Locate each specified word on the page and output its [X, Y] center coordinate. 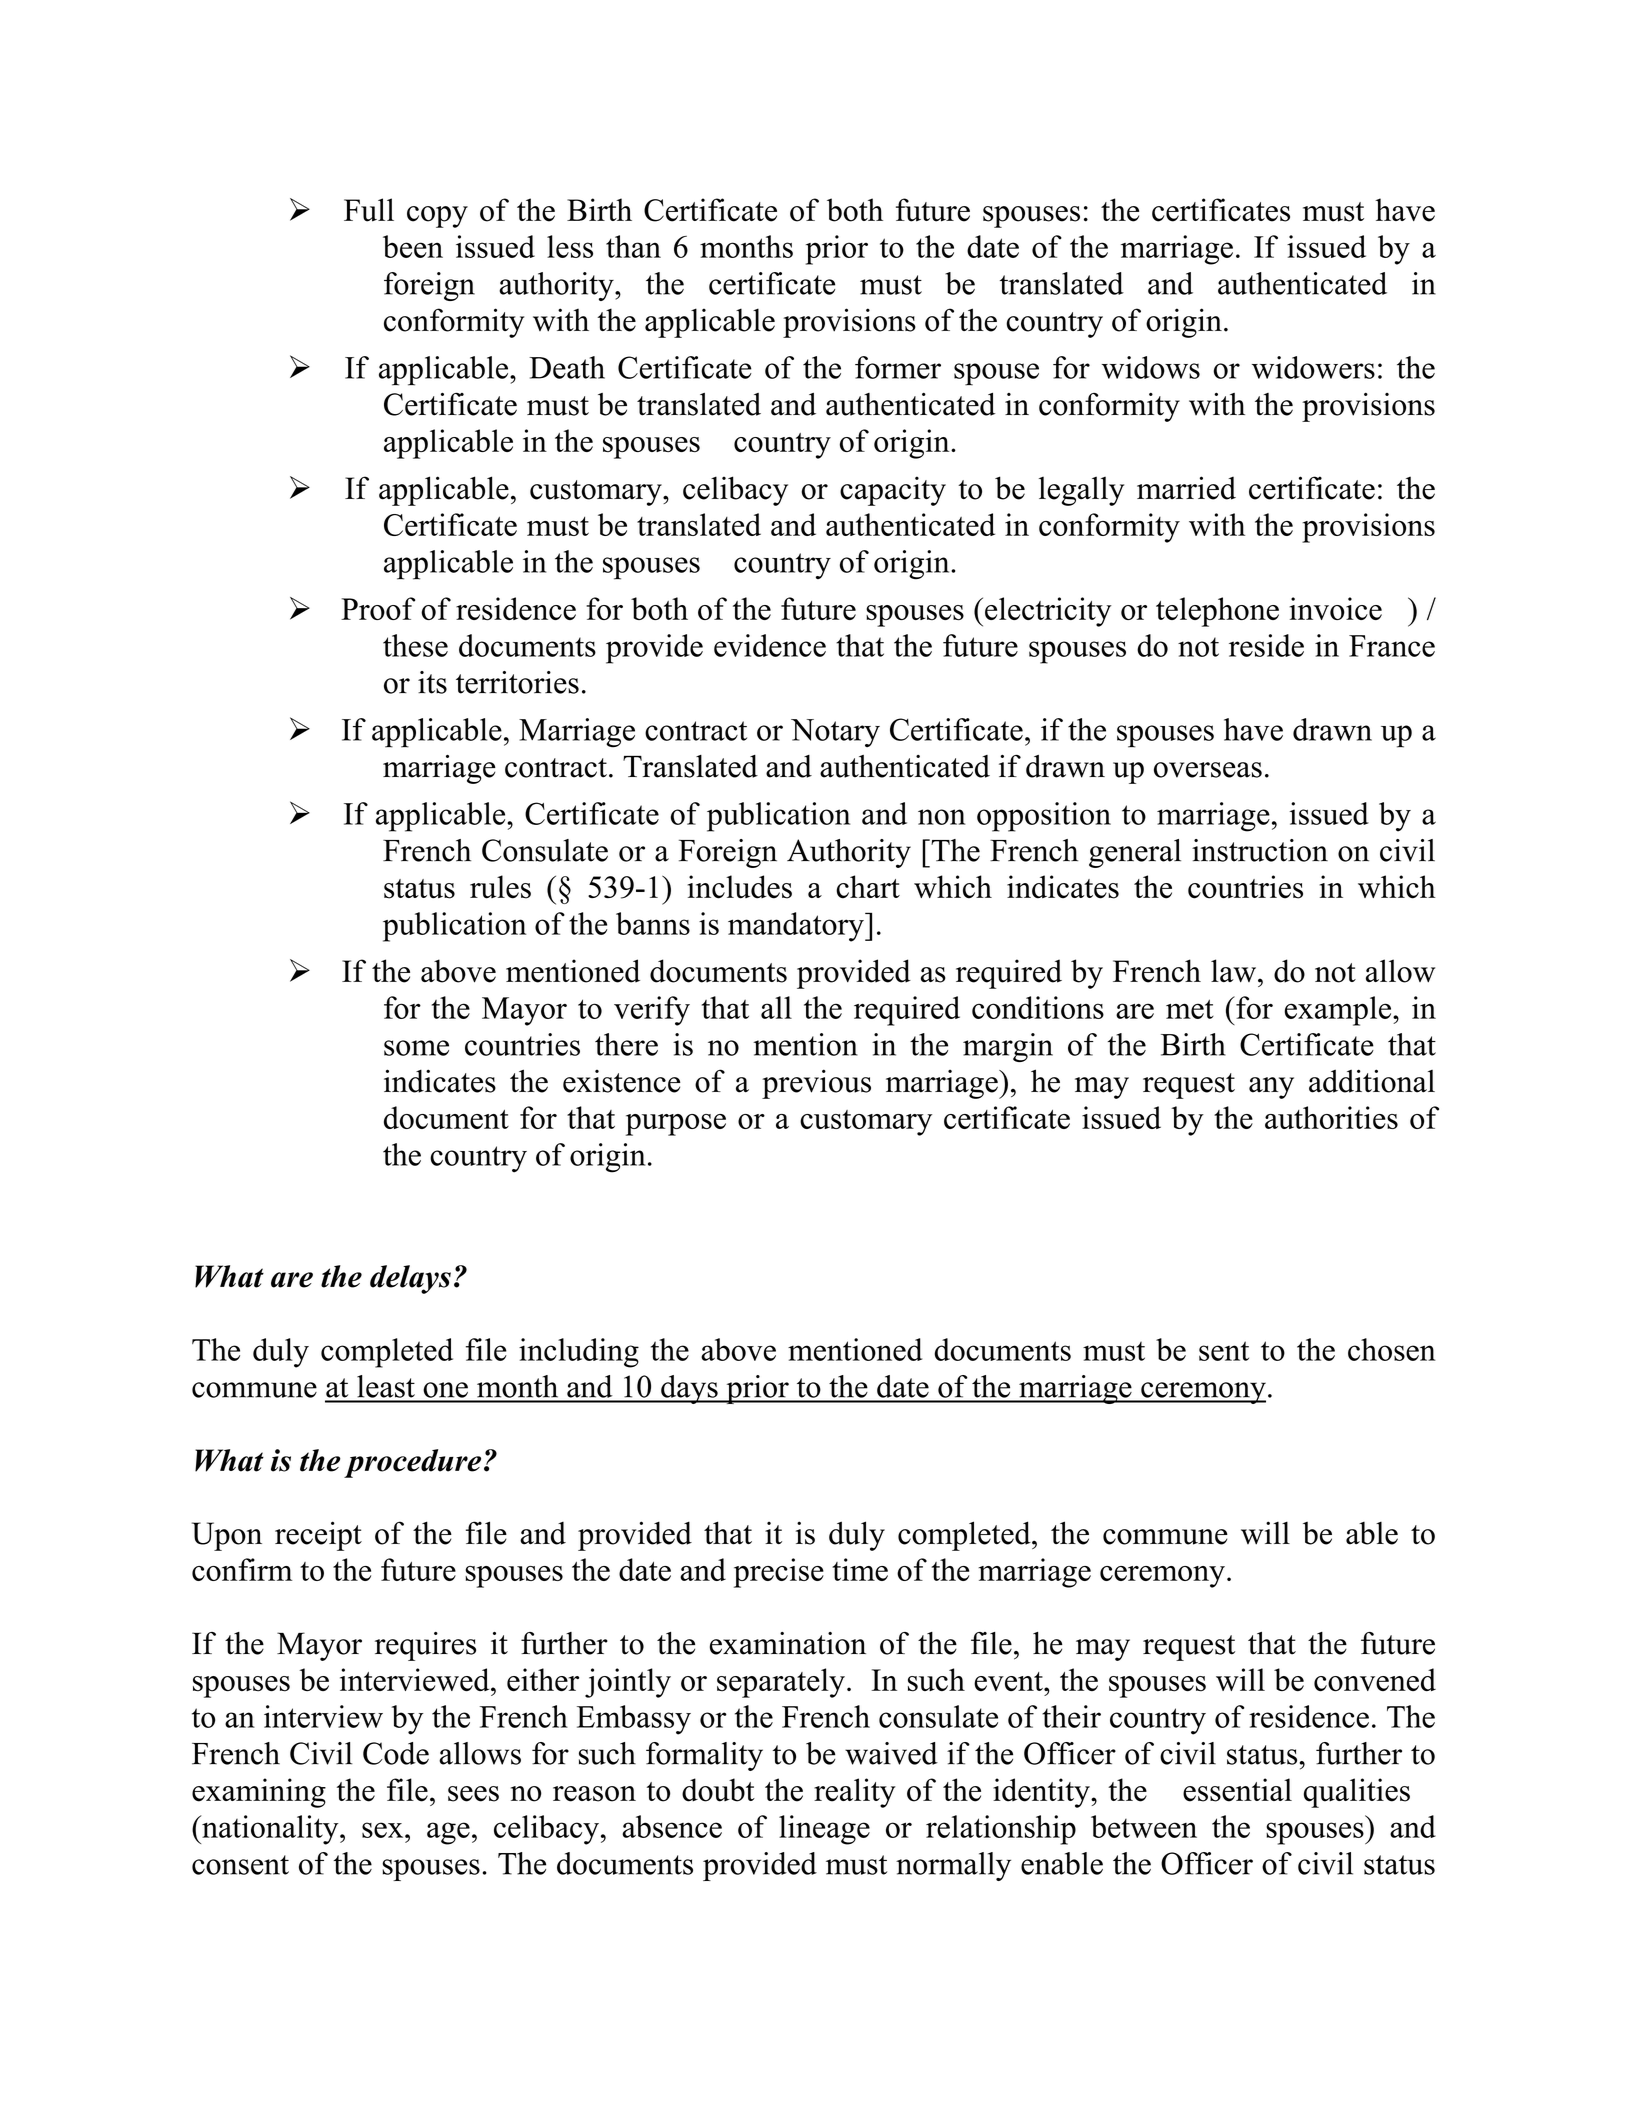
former [898, 367]
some [416, 1048]
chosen [1392, 1349]
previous [816, 1084]
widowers [1313, 367]
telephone [1217, 612]
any [1271, 1088]
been [413, 246]
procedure [412, 1463]
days [689, 1389]
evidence [770, 645]
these [415, 645]
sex [384, 1830]
